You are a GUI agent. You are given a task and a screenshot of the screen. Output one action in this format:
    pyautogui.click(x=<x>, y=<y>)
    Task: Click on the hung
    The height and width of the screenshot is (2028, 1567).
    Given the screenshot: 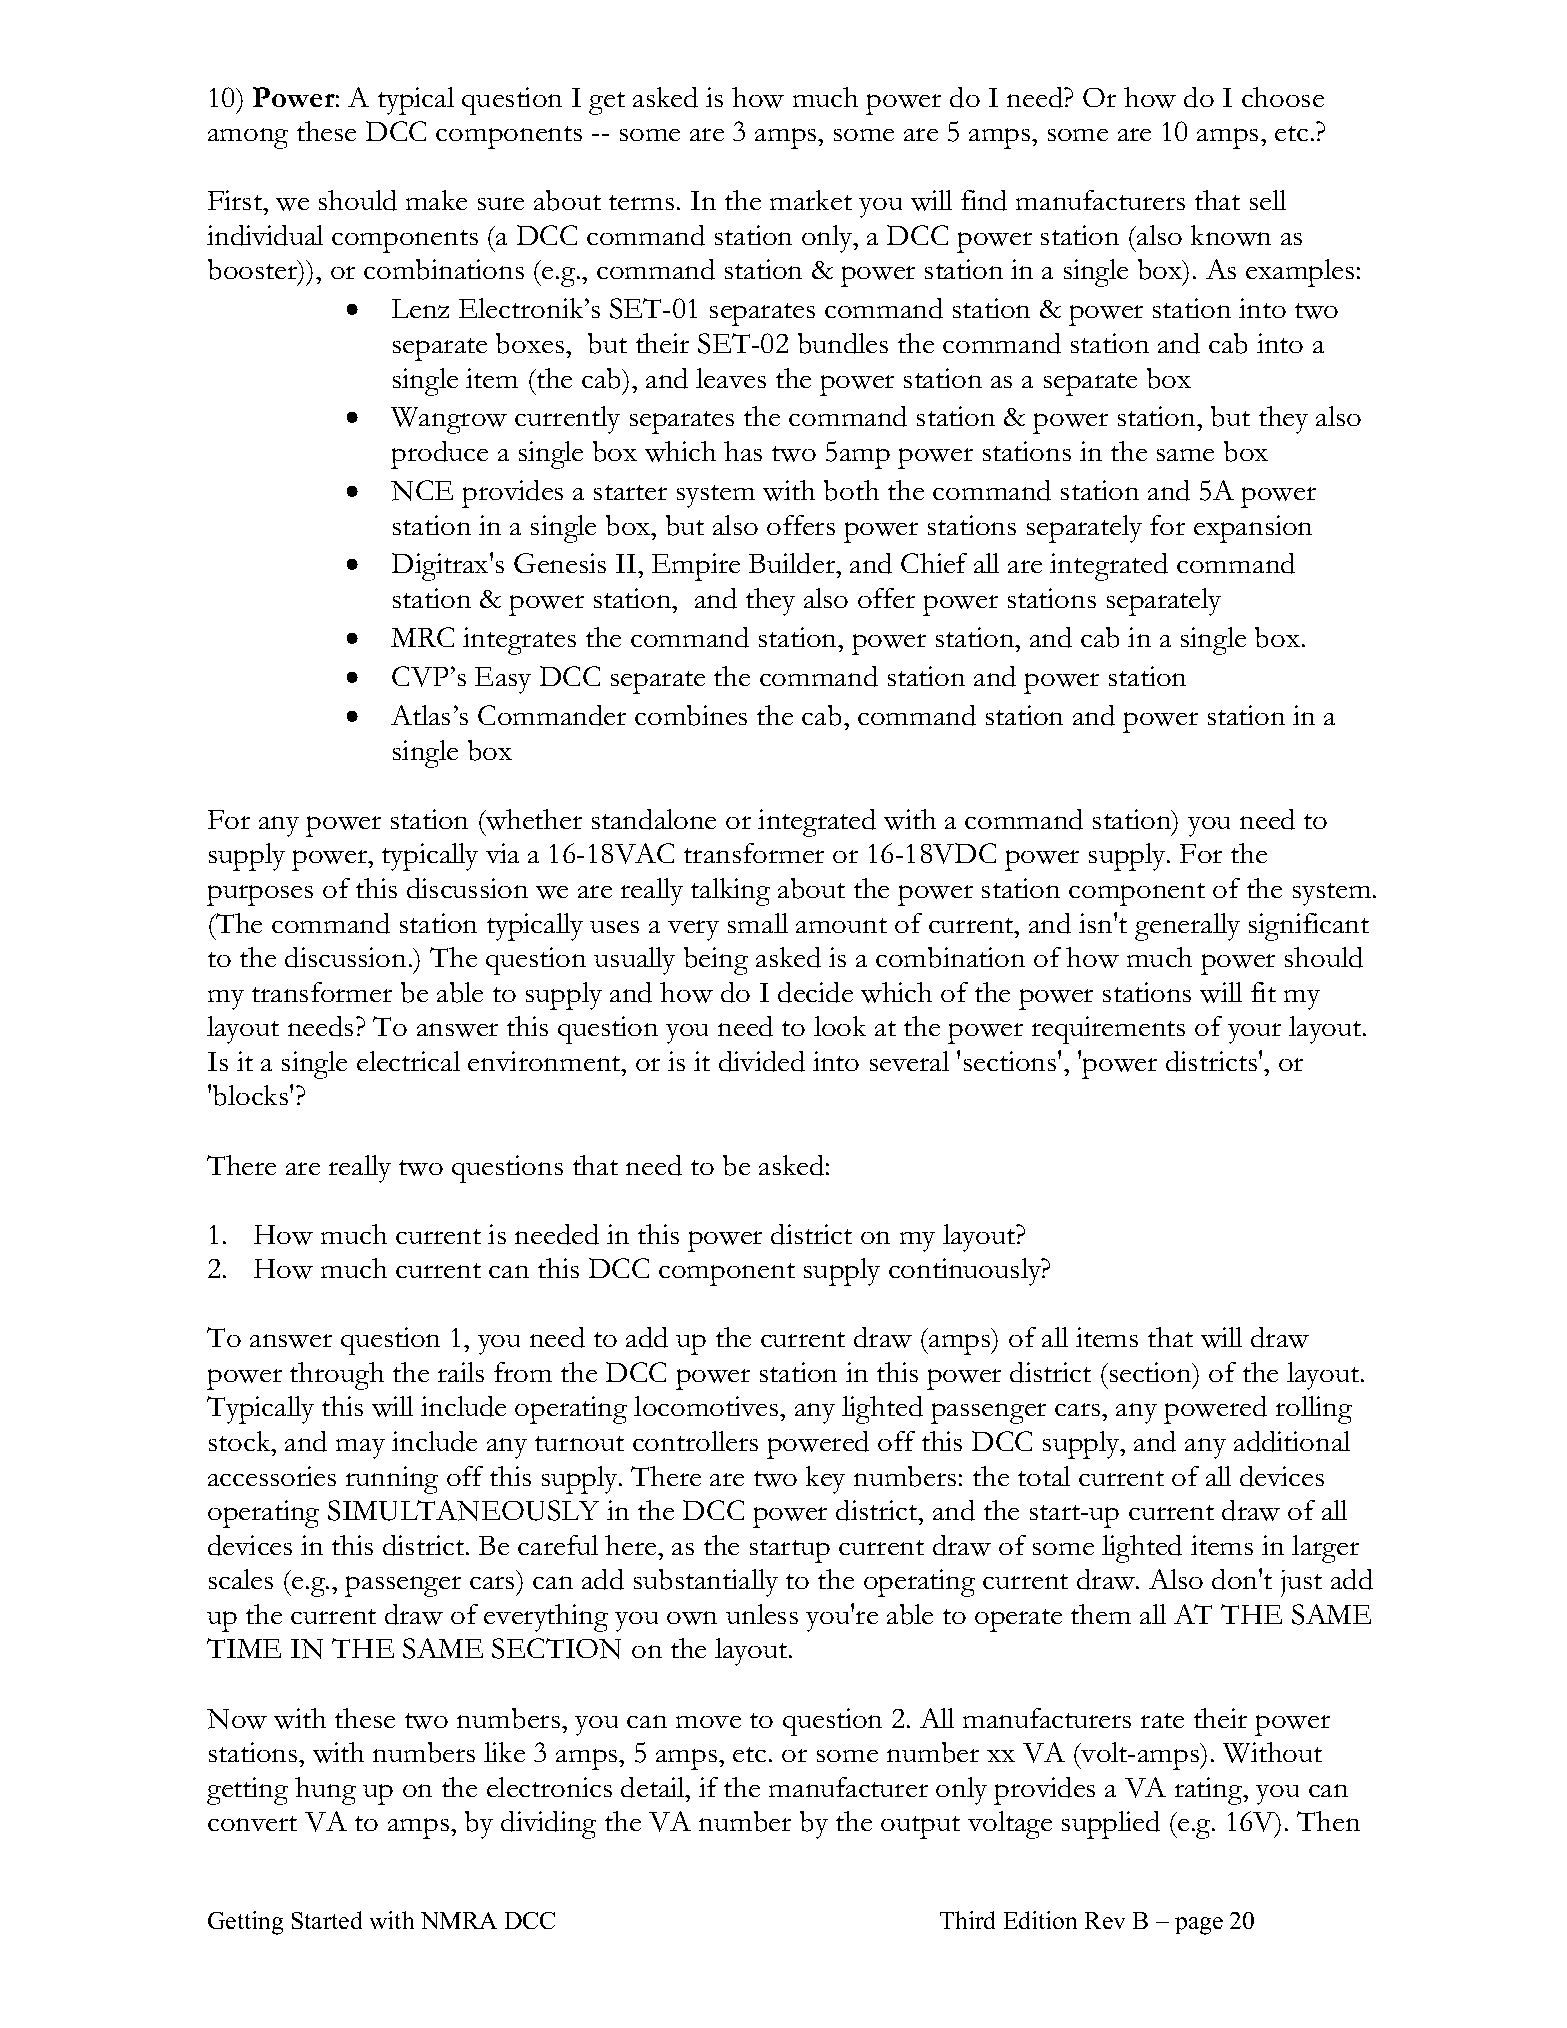 What is the action you would take?
    pyautogui.click(x=325, y=1791)
